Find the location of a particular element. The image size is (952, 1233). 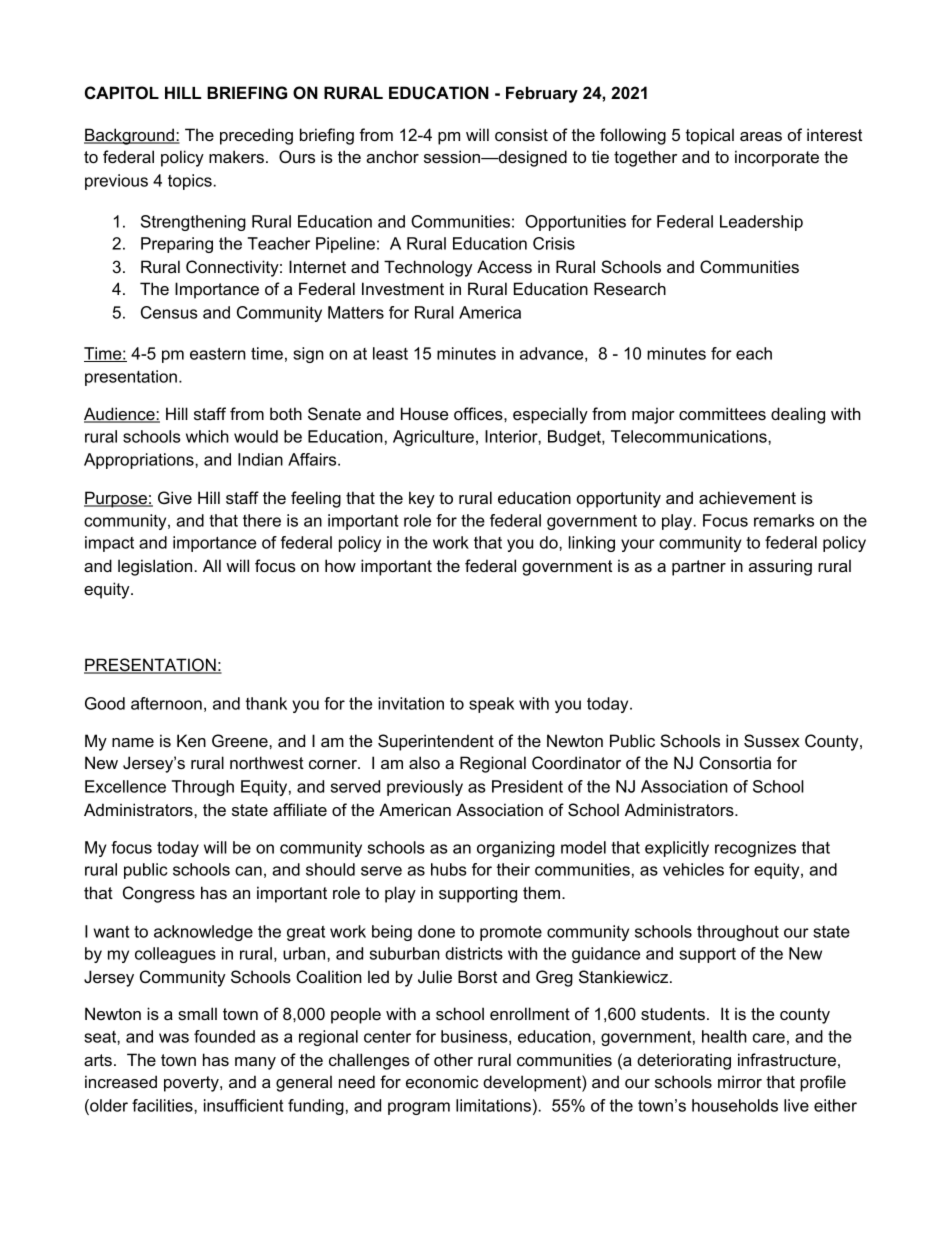

committees is located at coordinates (722, 413).
